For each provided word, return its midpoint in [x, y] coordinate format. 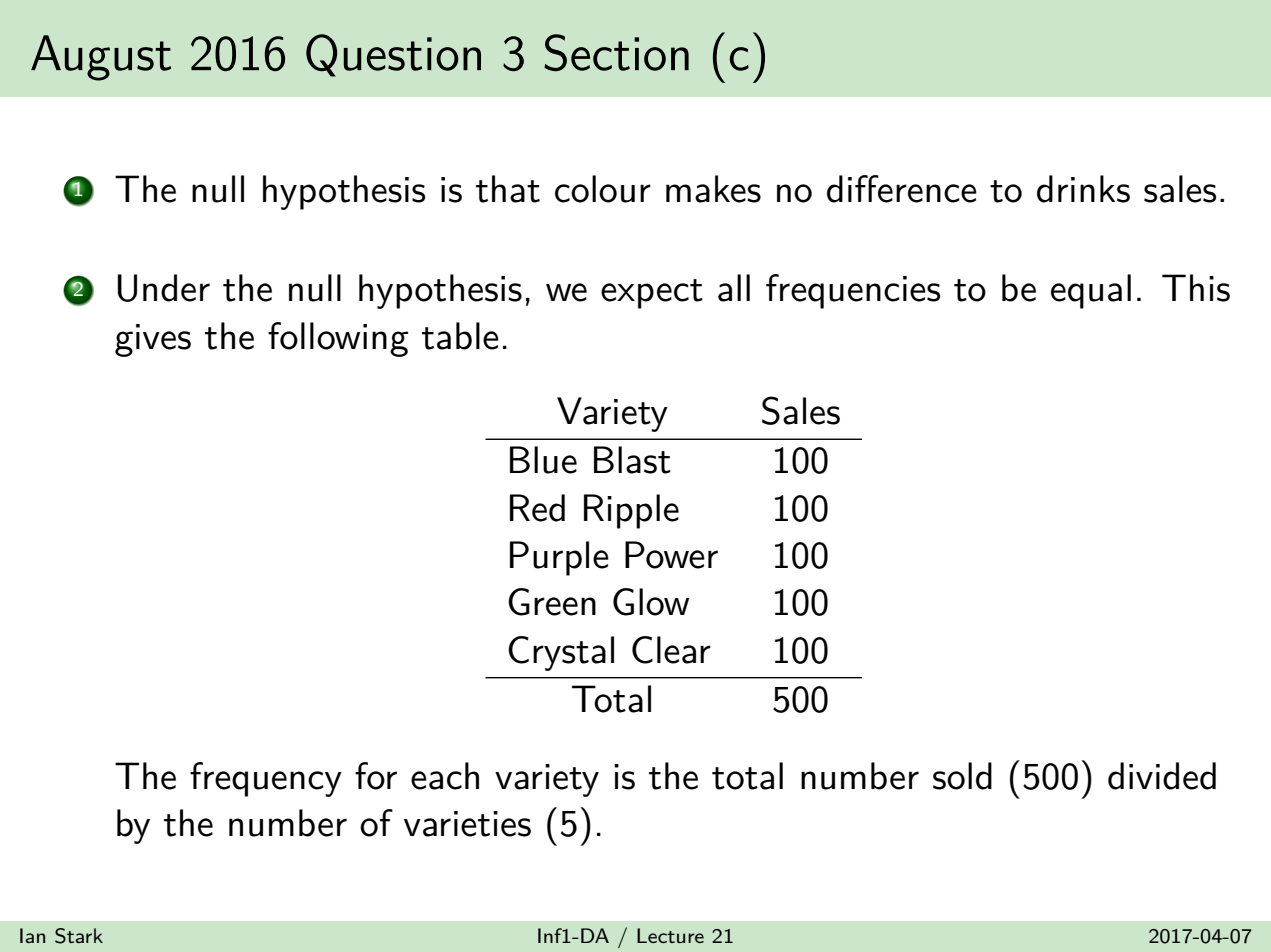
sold [962, 776]
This [1196, 288]
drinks [1083, 189]
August [101, 58]
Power [671, 555]
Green [552, 602]
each [445, 776]
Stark [79, 936]
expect [652, 294]
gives [153, 340]
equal [1091, 291]
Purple [559, 558]
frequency [266, 779]
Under [163, 288]
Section [616, 52]
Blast [632, 460]
